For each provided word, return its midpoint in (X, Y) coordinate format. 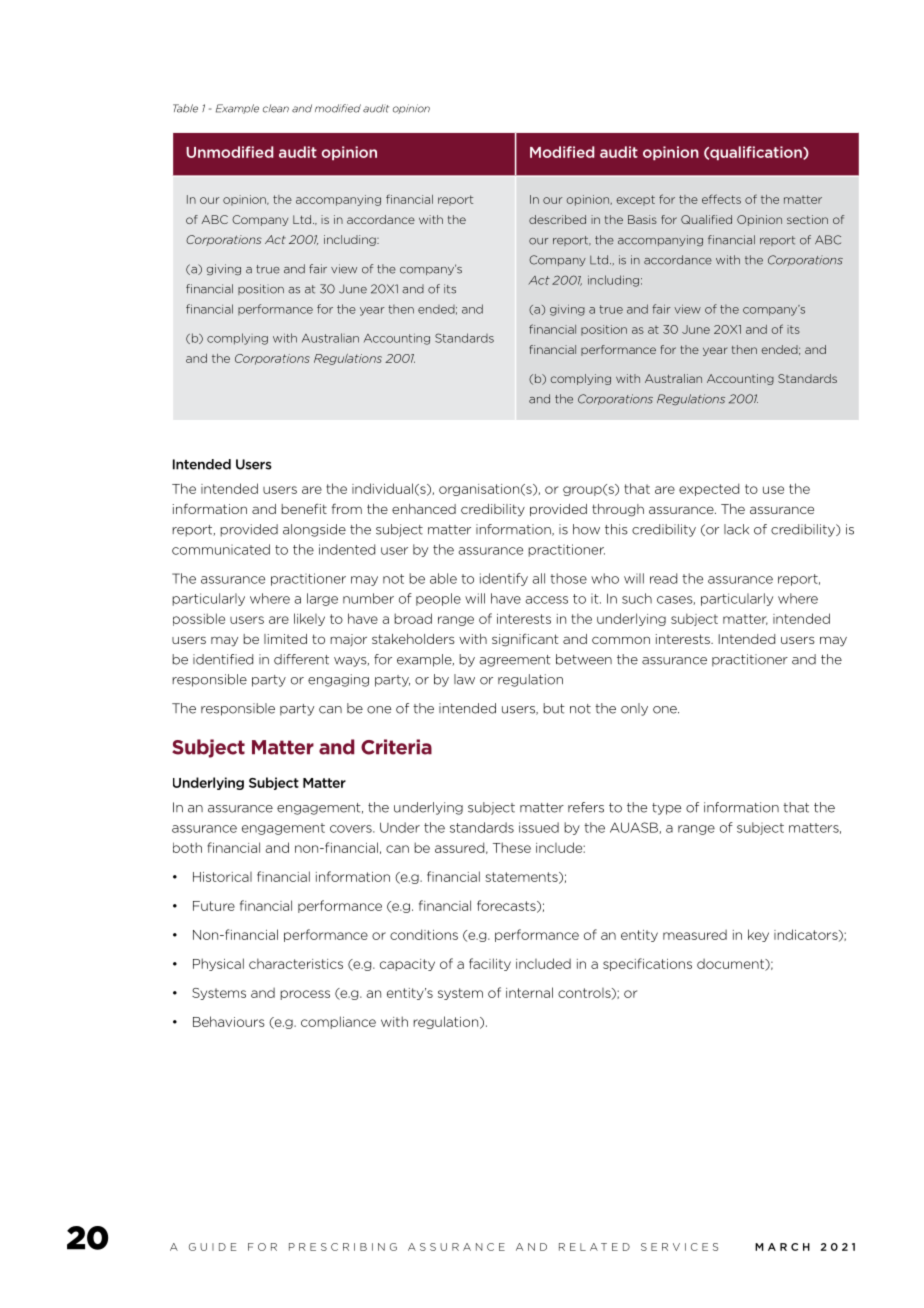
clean (276, 108)
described (557, 219)
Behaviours (229, 1021)
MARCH (782, 1247)
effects (721, 199)
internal (529, 992)
